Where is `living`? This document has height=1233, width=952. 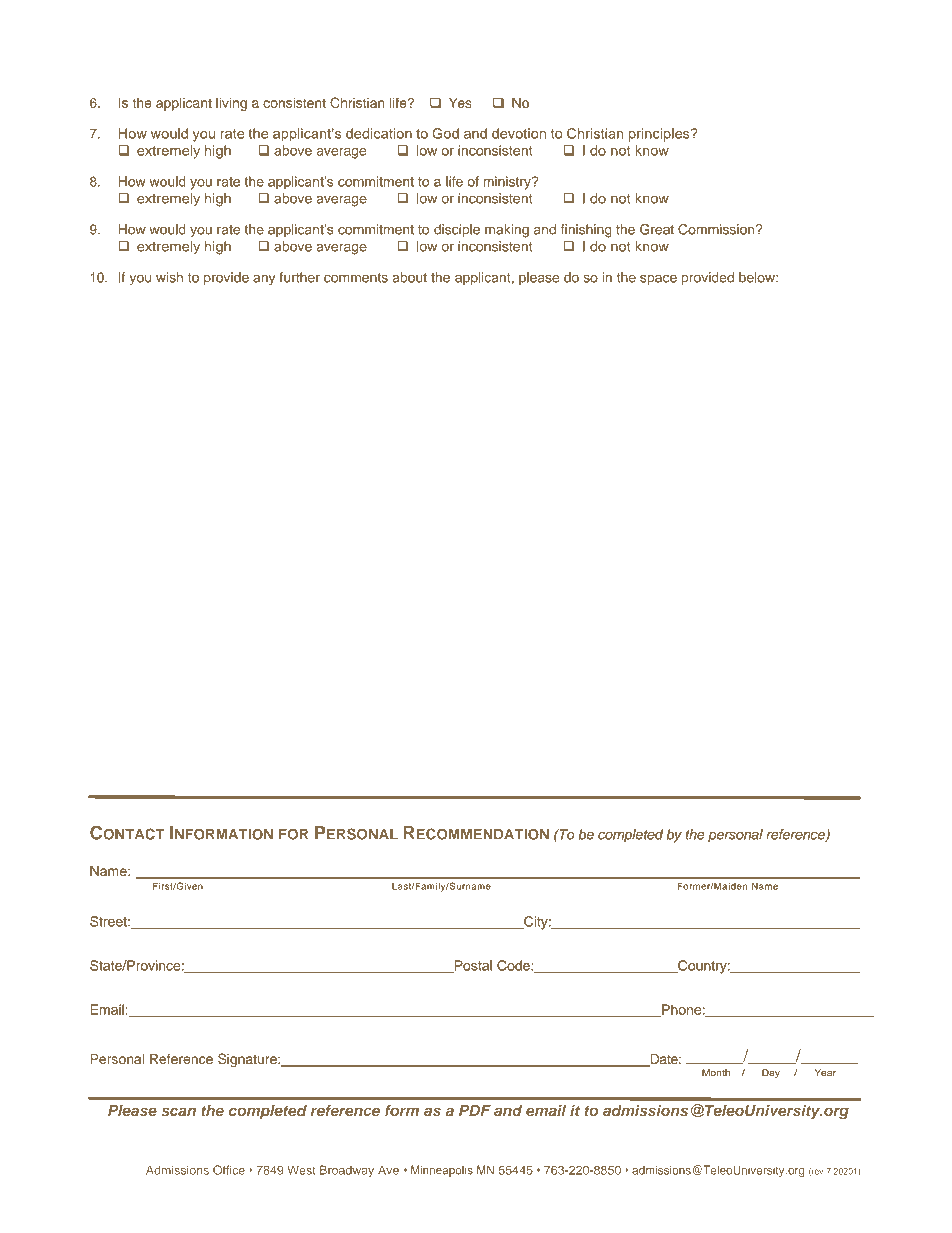
living is located at coordinates (231, 104).
